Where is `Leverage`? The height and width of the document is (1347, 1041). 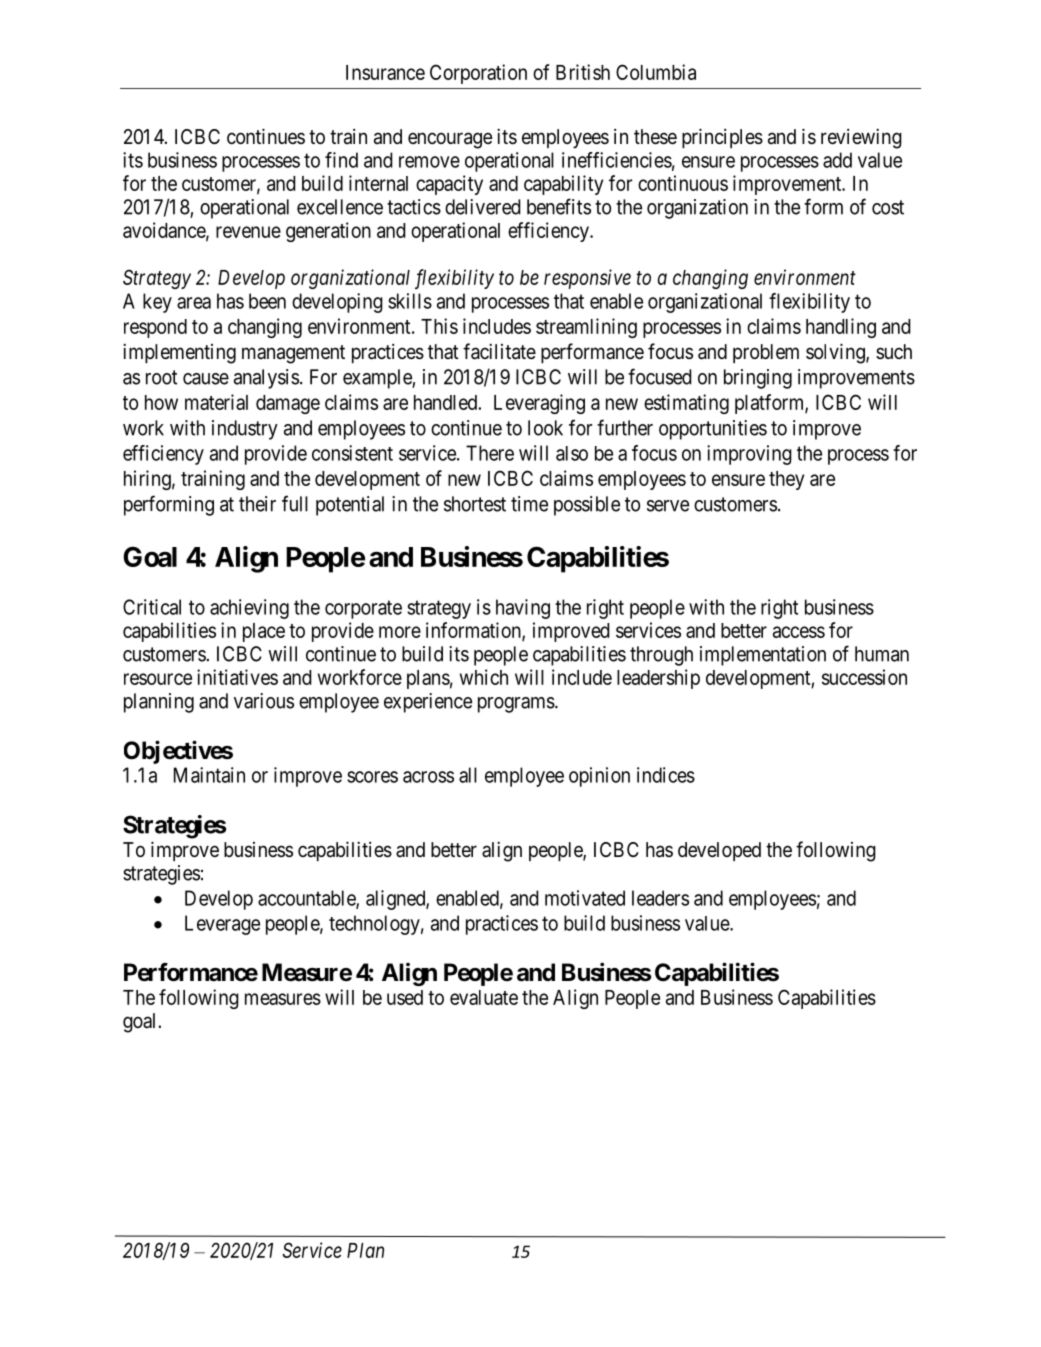
Leverage is located at coordinates (222, 925).
